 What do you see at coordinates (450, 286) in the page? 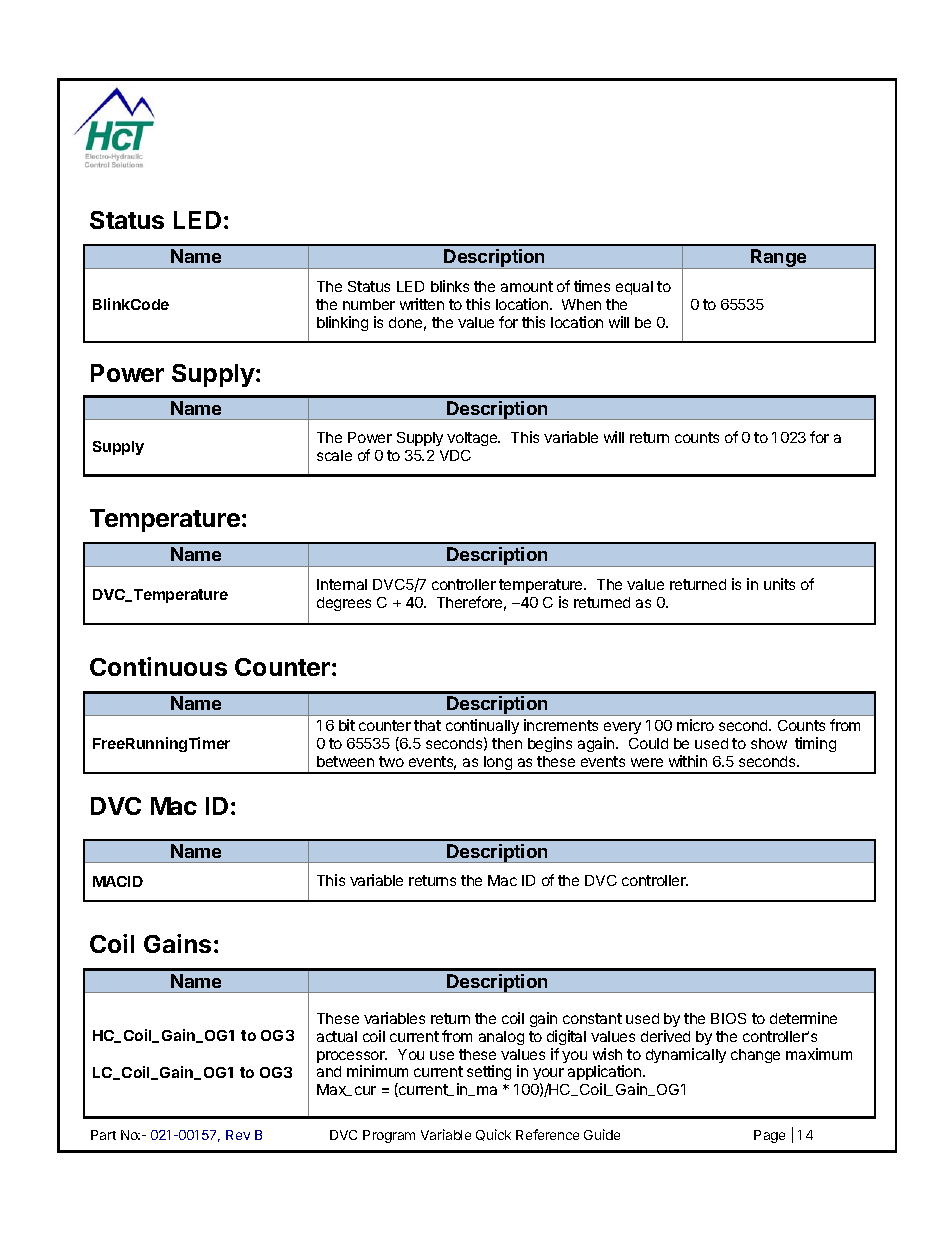
I see `blinks` at bounding box center [450, 286].
